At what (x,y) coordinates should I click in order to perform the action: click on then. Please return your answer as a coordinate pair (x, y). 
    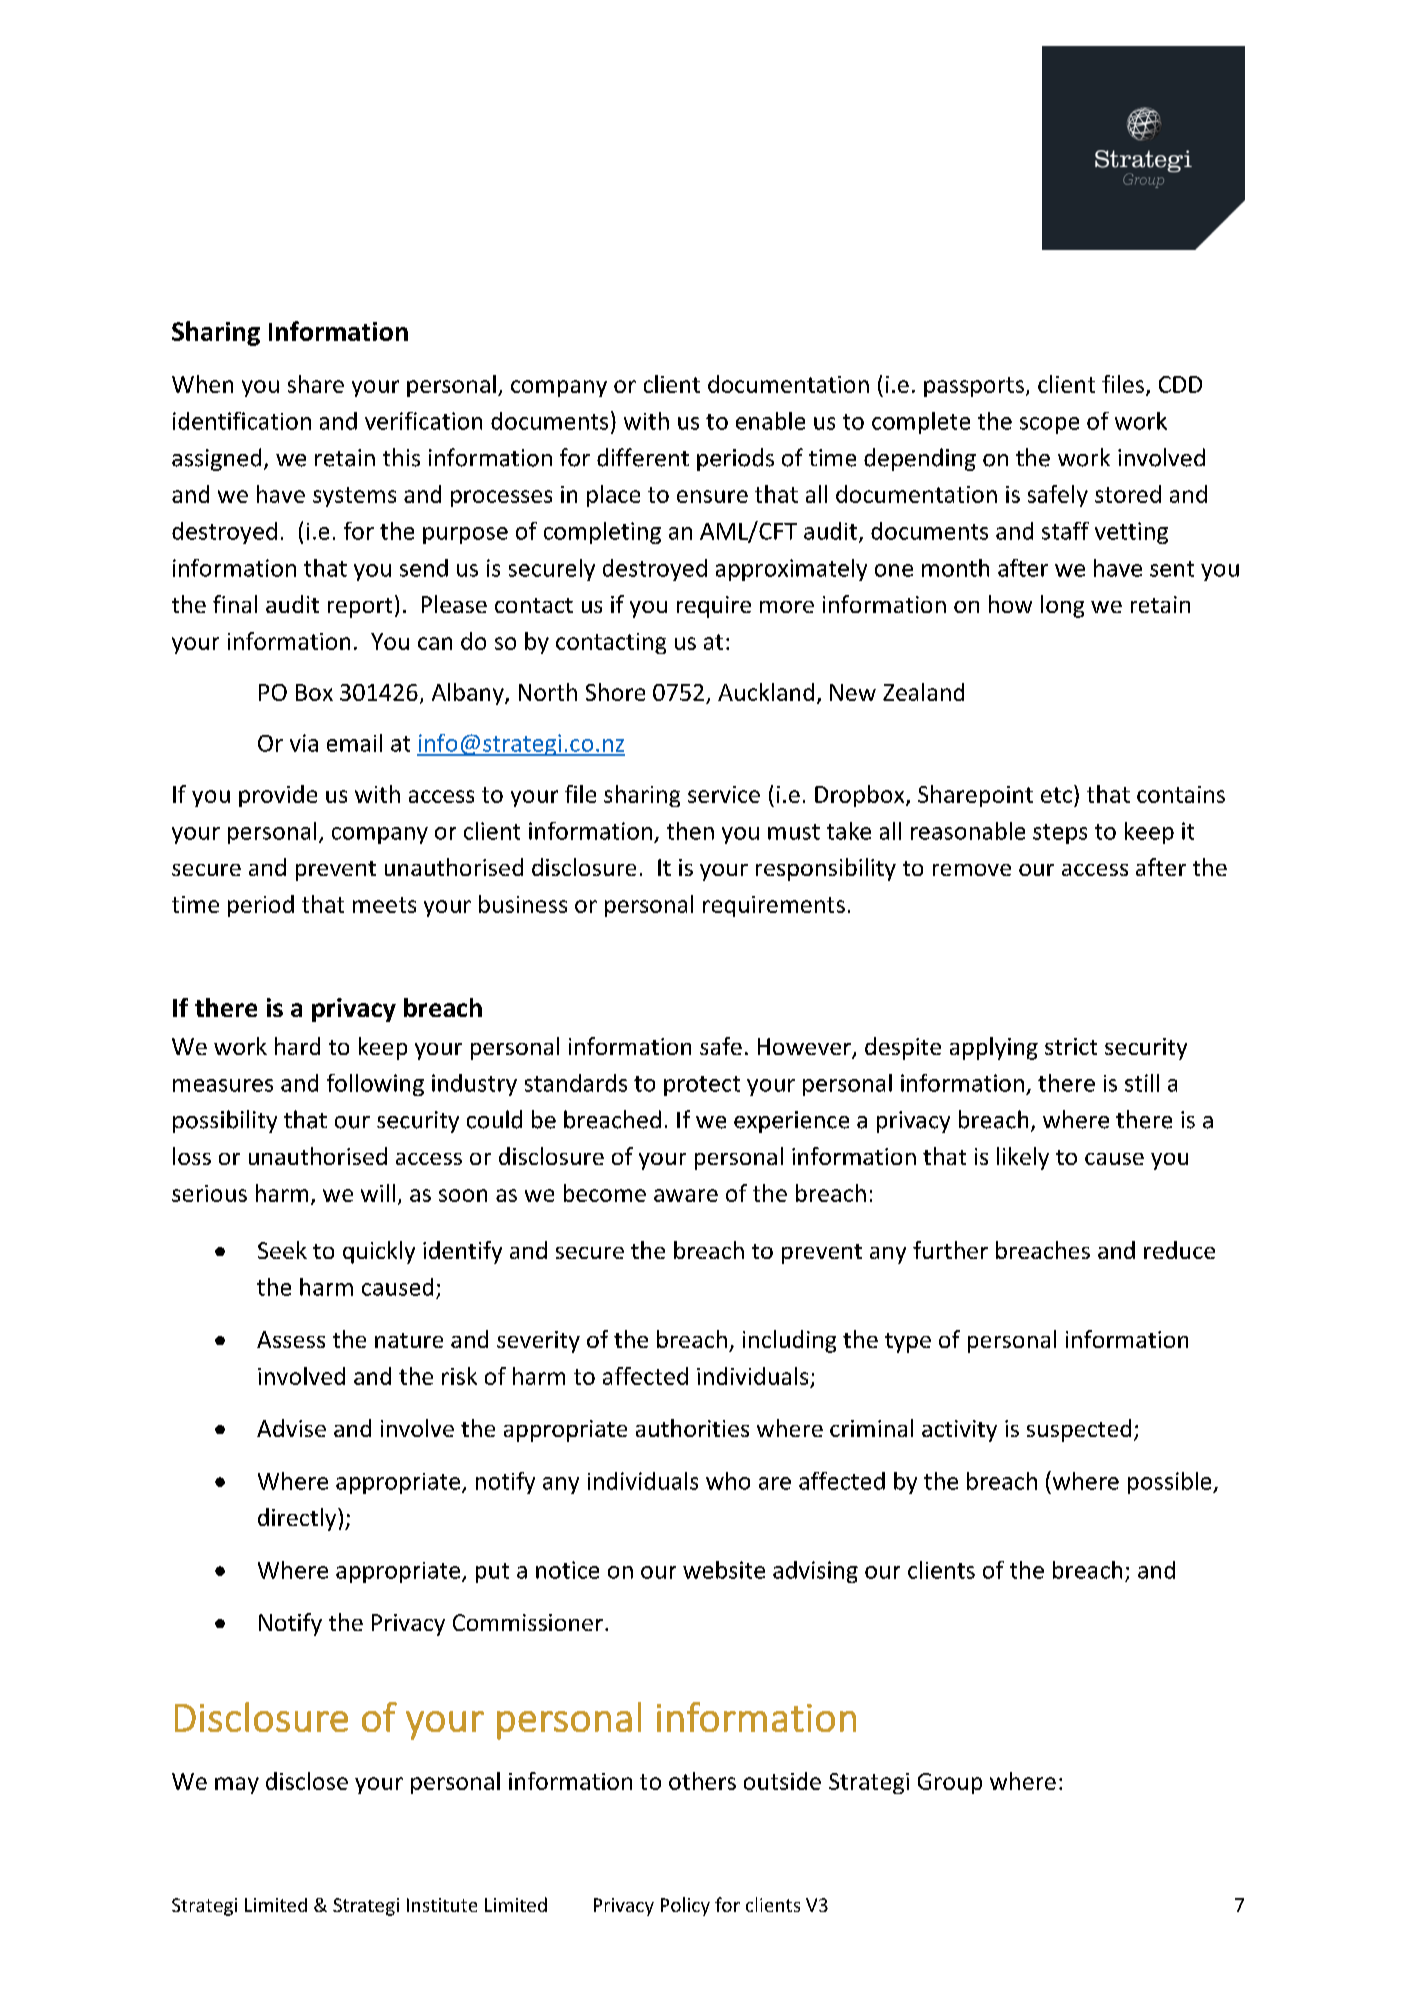
    Looking at the image, I should click on (690, 831).
